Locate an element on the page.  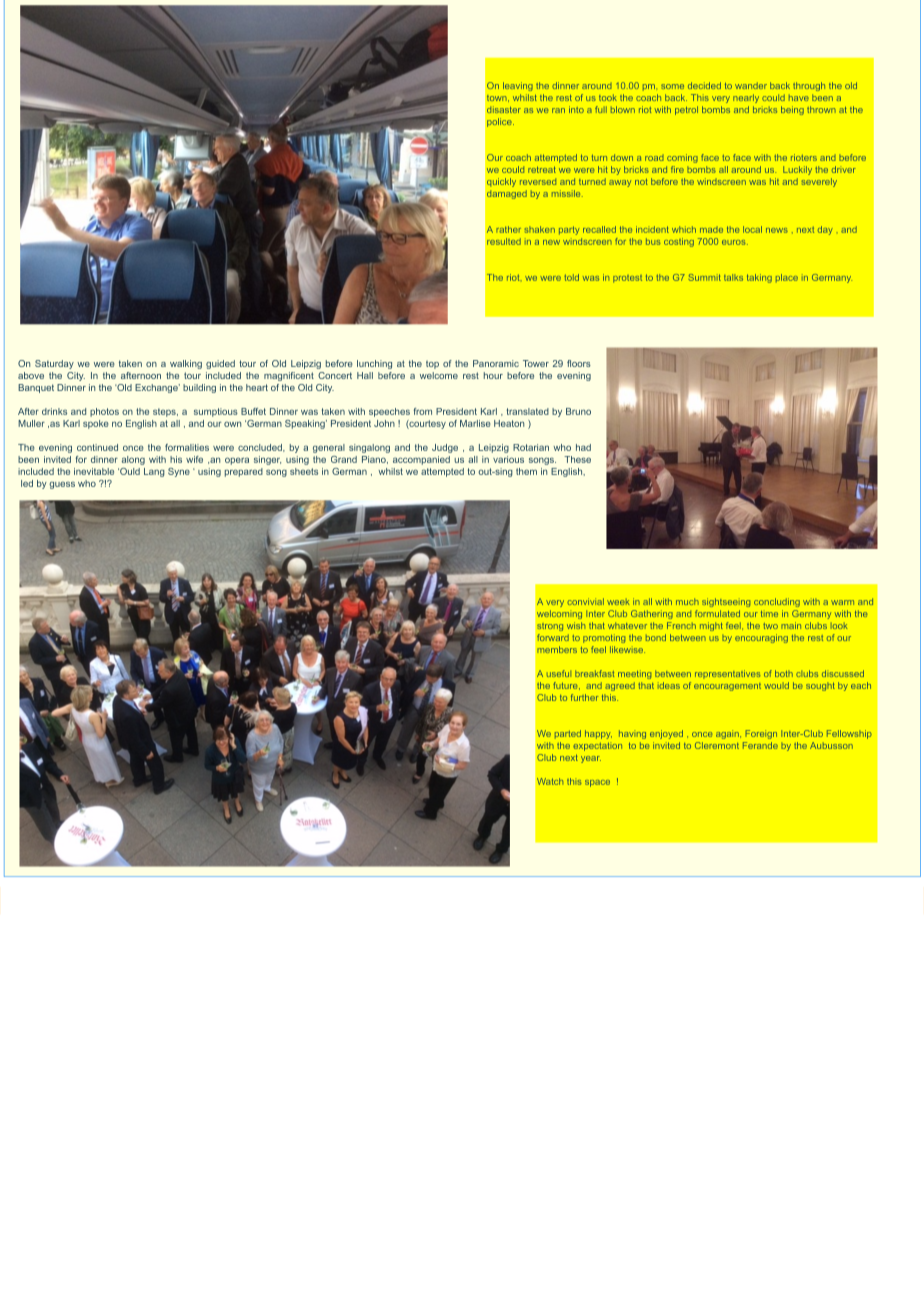
Exchange is located at coordinates (157, 388).
